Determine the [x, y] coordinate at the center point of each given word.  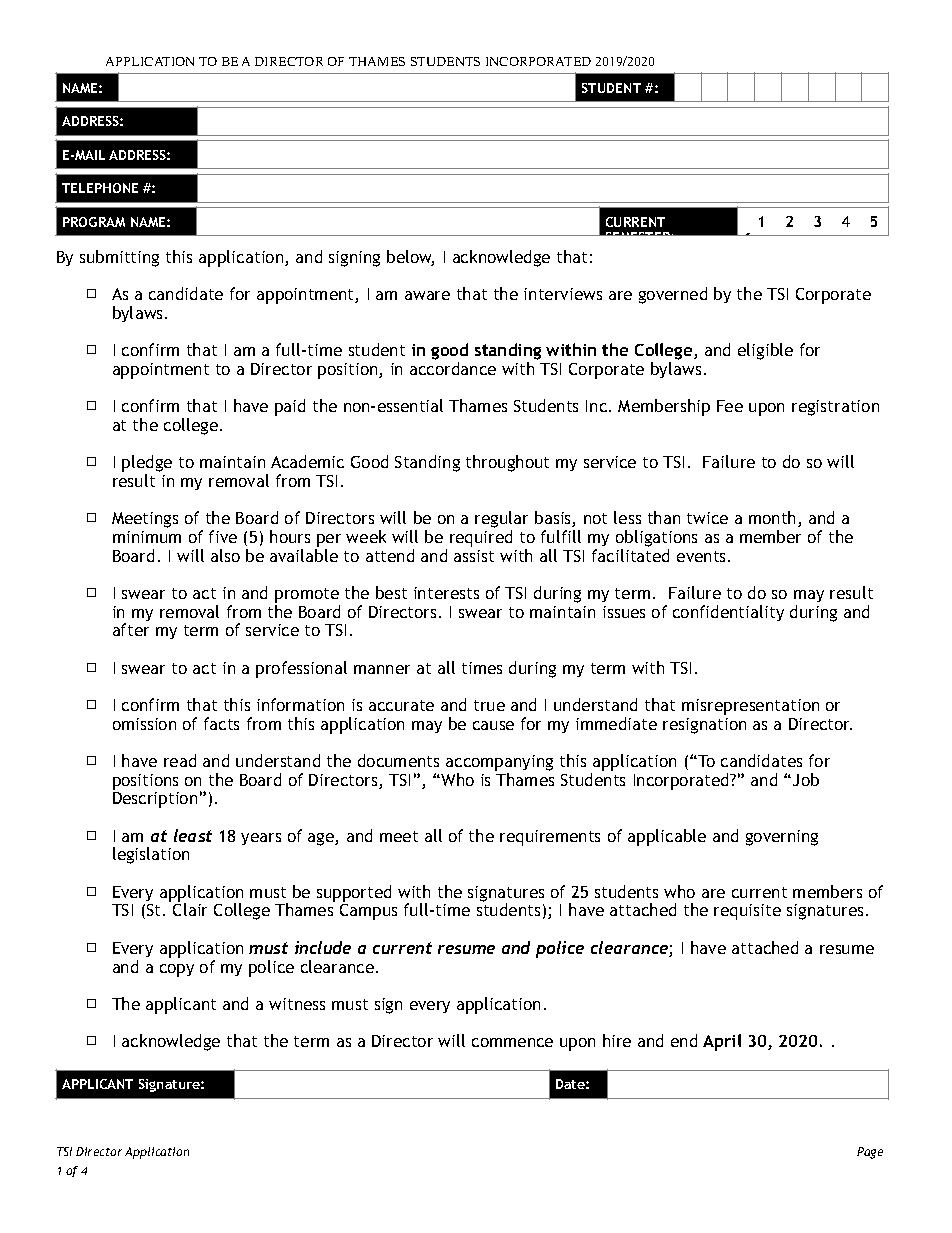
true [489, 705]
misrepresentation [750, 707]
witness [297, 1004]
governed [673, 295]
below [410, 258]
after [131, 629]
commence [512, 1042]
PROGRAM [94, 222]
